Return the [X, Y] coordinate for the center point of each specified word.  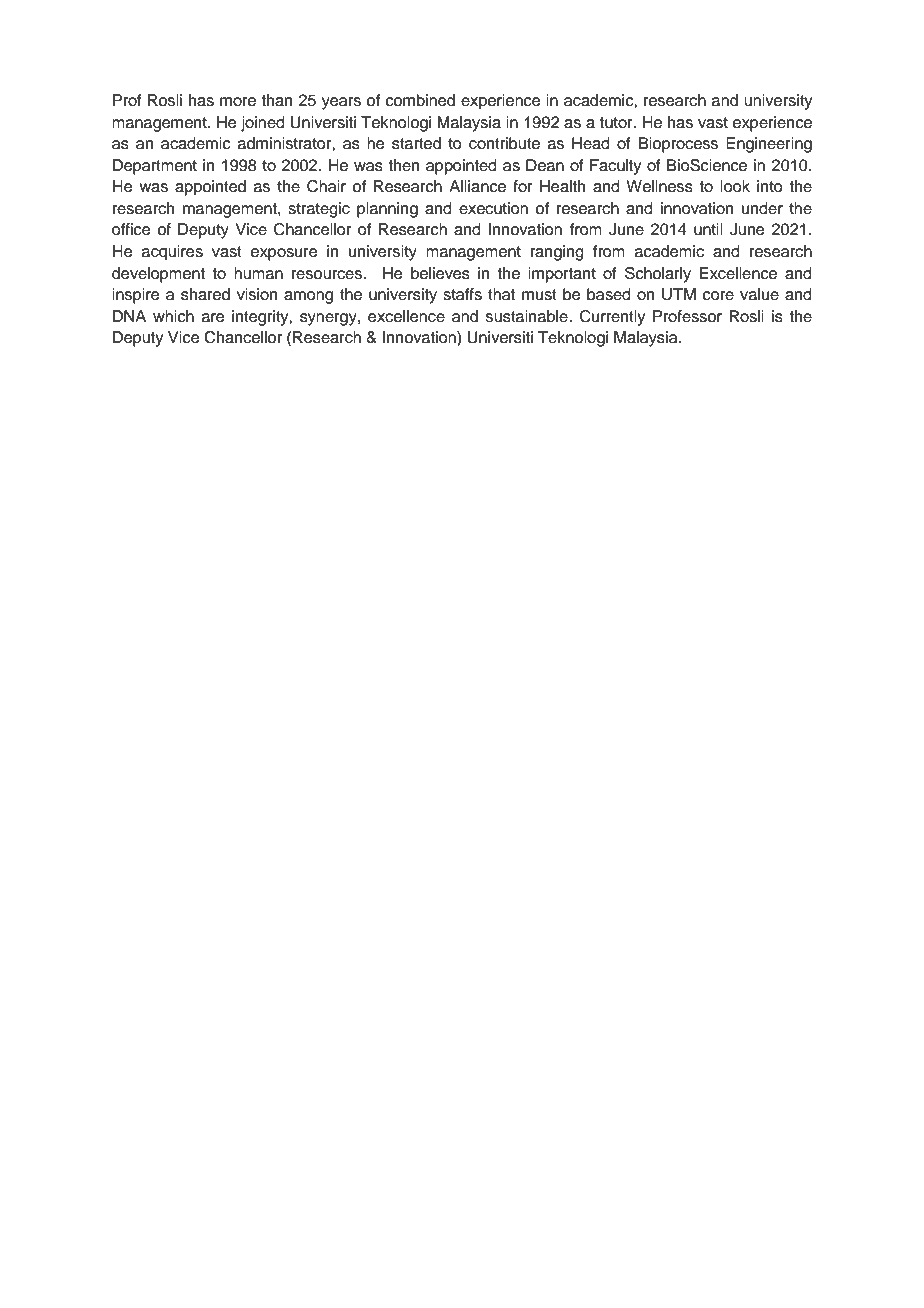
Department [155, 167]
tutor [617, 123]
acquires [172, 253]
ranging [557, 253]
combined [420, 100]
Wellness [659, 186]
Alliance [477, 186]
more [238, 102]
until [708, 229]
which [173, 316]
